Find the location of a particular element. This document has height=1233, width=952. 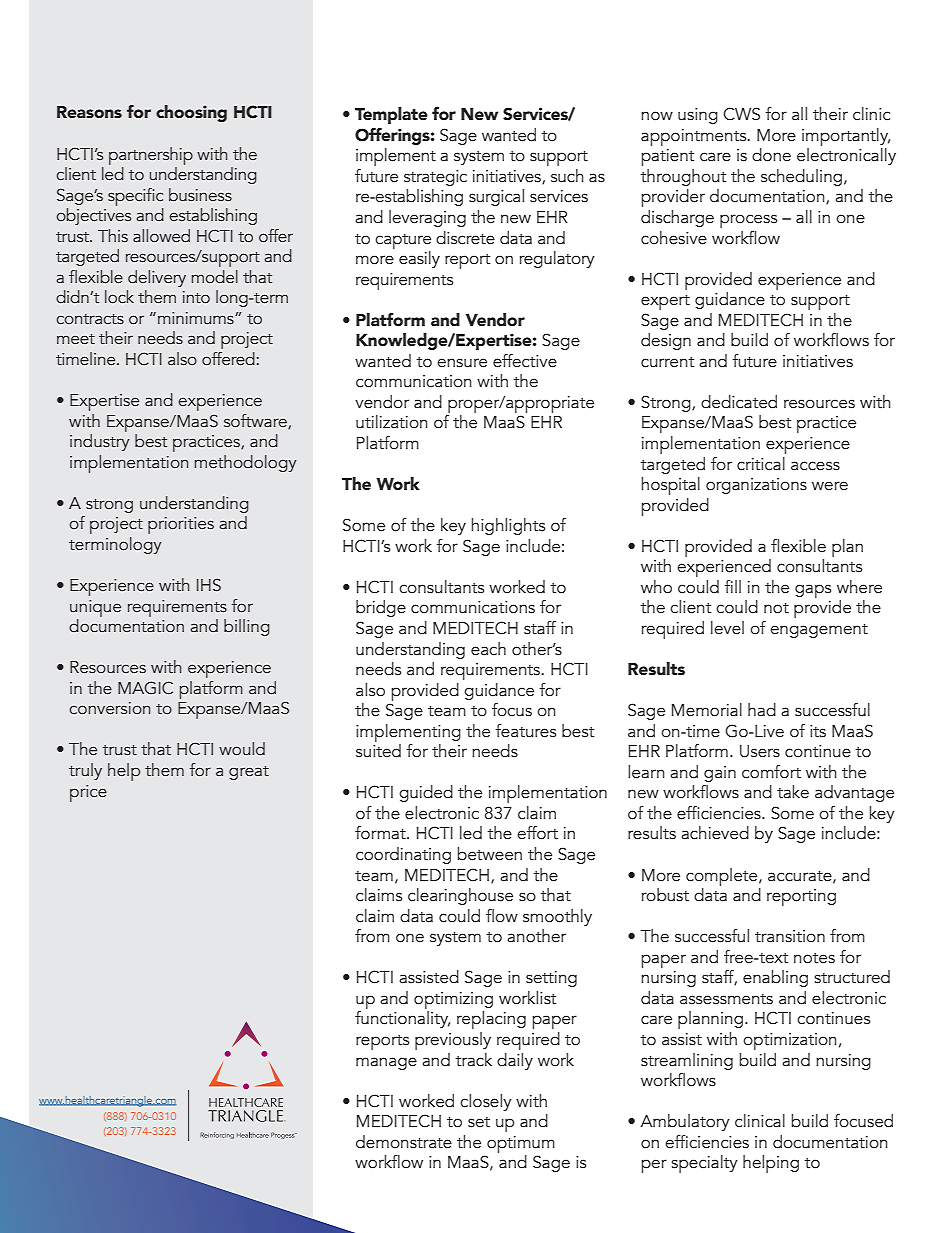

dedicated is located at coordinates (739, 402).
